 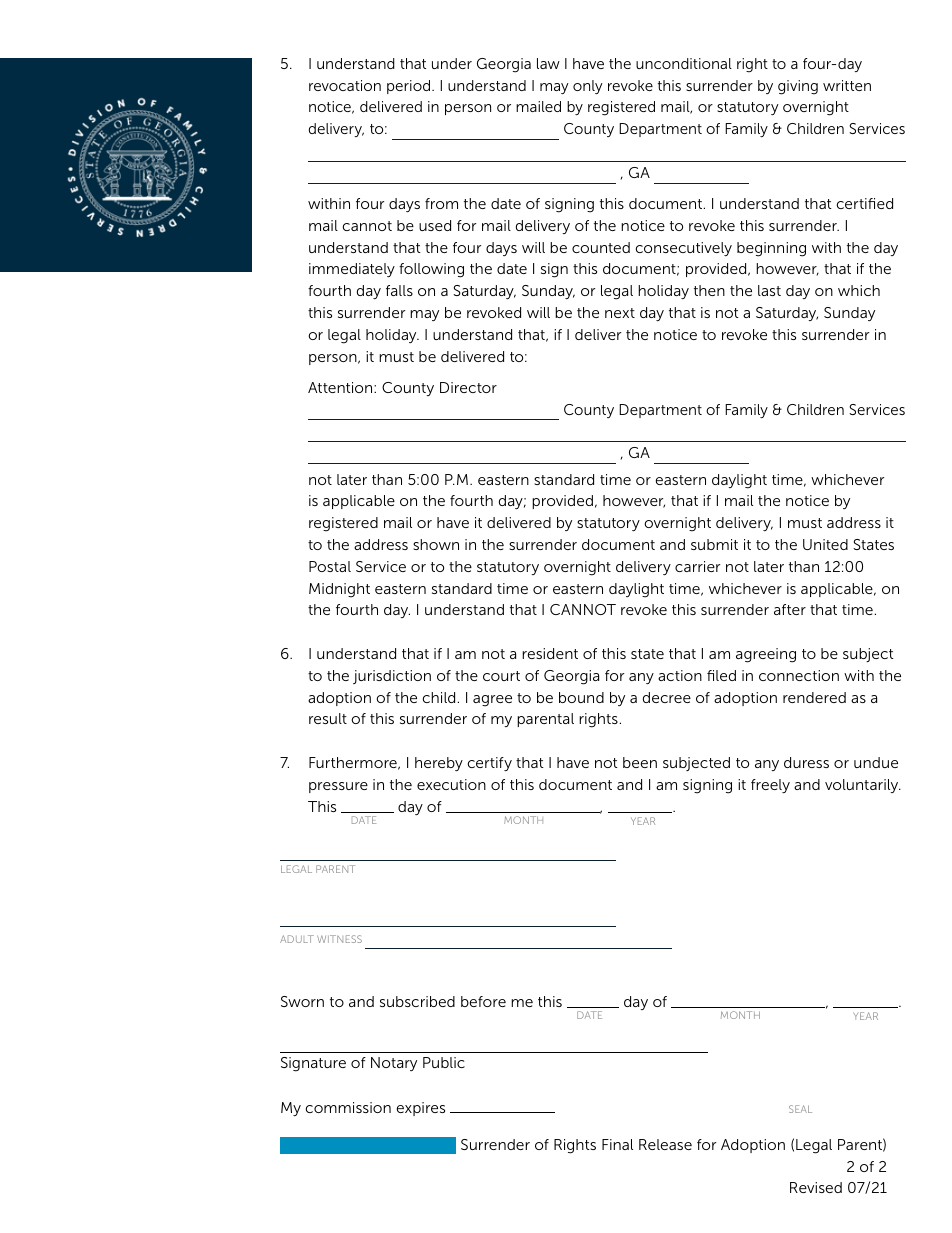 What do you see at coordinates (617, 1144) in the document?
I see `Final` at bounding box center [617, 1144].
